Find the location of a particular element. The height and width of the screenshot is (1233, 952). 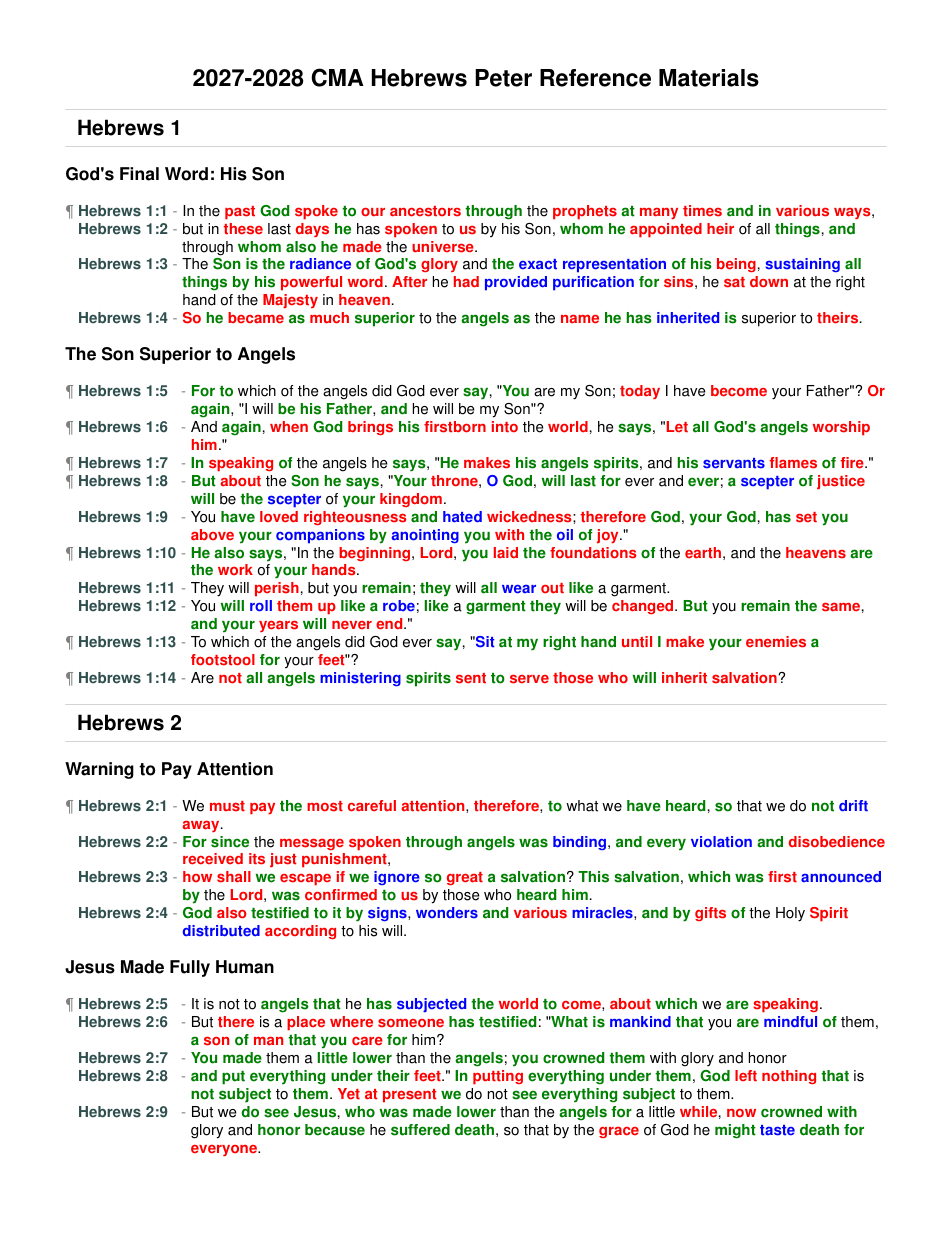

became is located at coordinates (256, 317).
